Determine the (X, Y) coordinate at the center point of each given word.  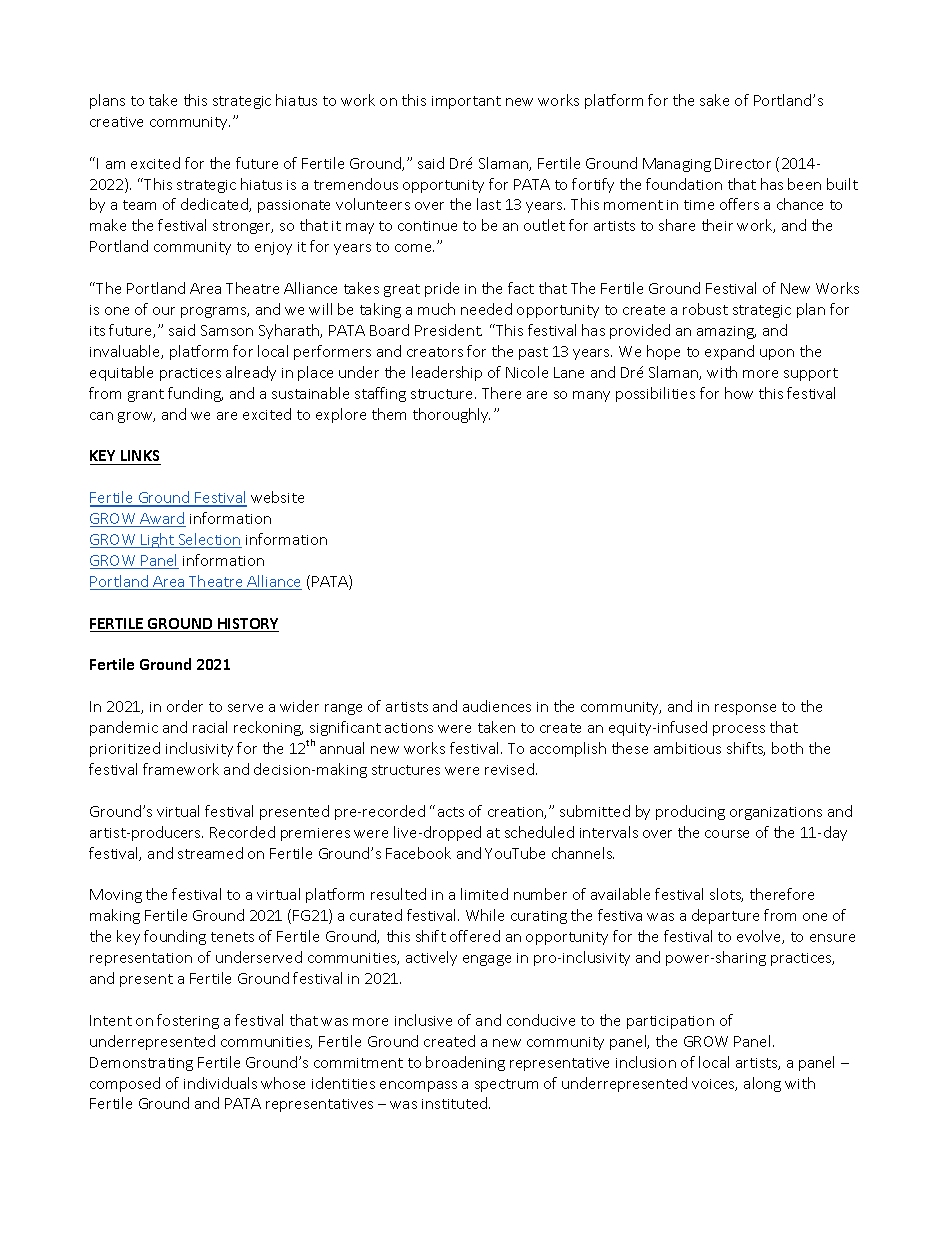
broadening (465, 1063)
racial (210, 727)
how (739, 393)
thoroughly (451, 415)
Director (743, 163)
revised (509, 769)
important (466, 102)
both (787, 748)
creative (116, 122)
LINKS (140, 457)
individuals (220, 1083)
